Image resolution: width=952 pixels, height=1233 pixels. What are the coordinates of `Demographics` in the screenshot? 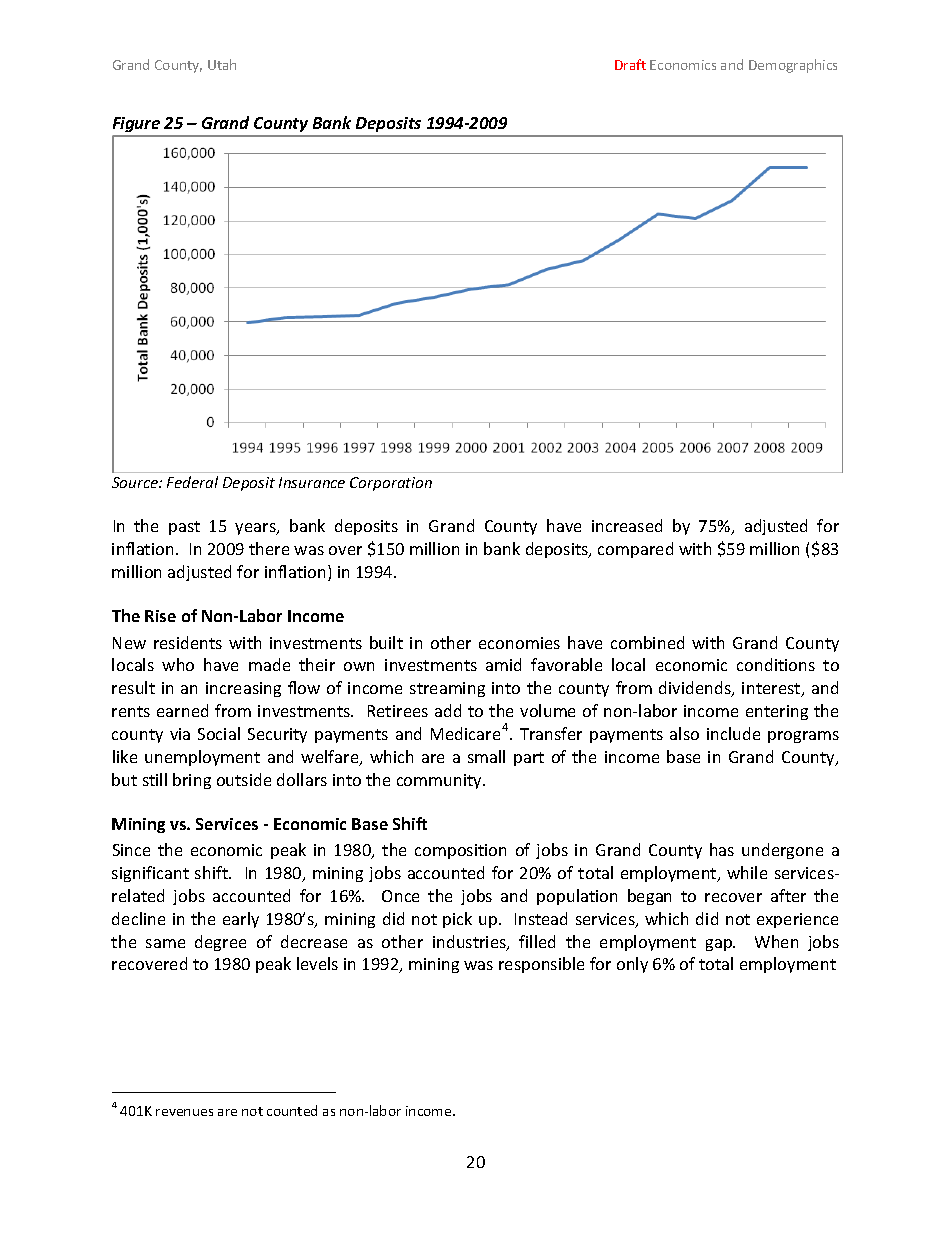 It's located at (793, 66).
